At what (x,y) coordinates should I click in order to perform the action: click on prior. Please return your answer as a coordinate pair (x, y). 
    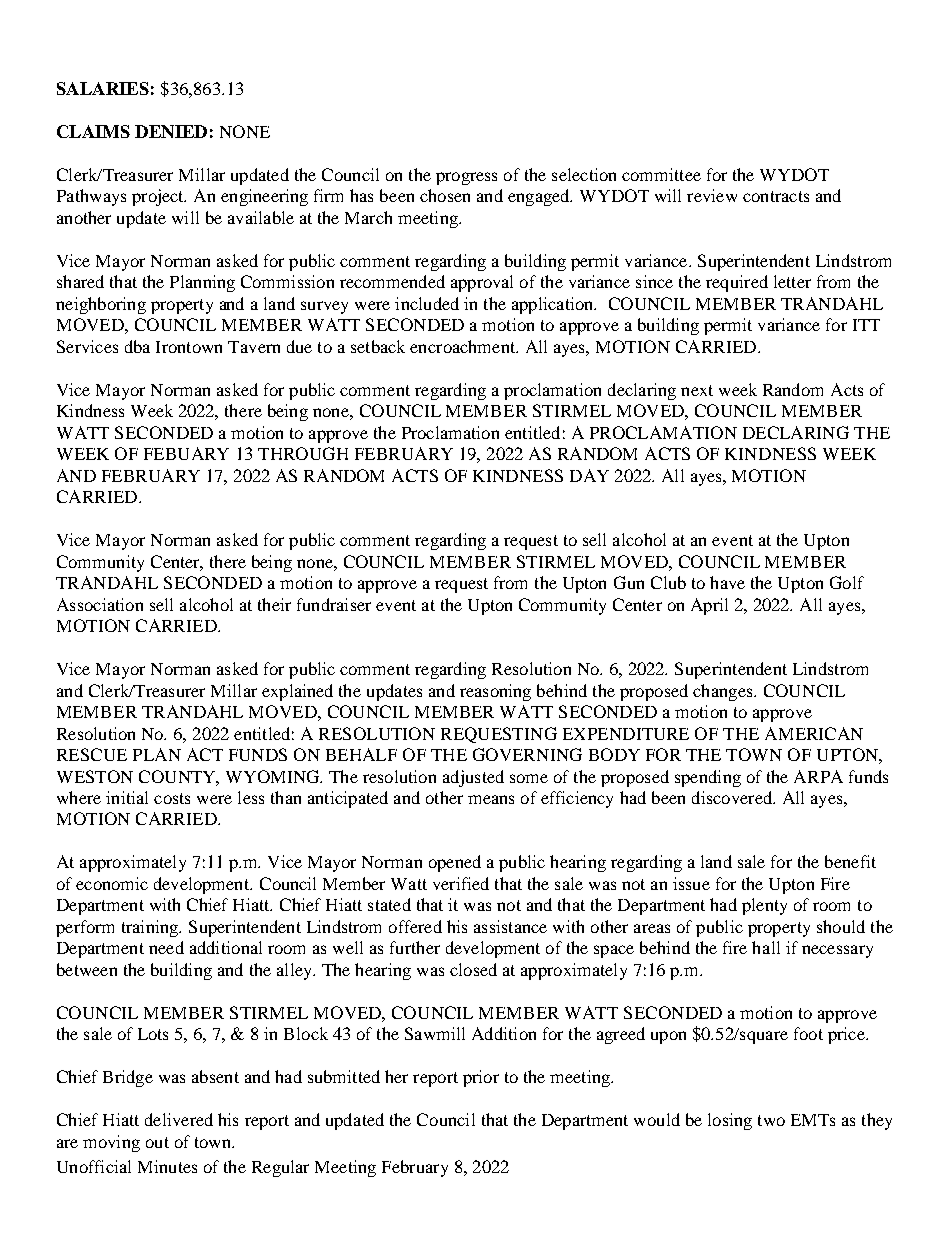
    Looking at the image, I should click on (481, 1078).
